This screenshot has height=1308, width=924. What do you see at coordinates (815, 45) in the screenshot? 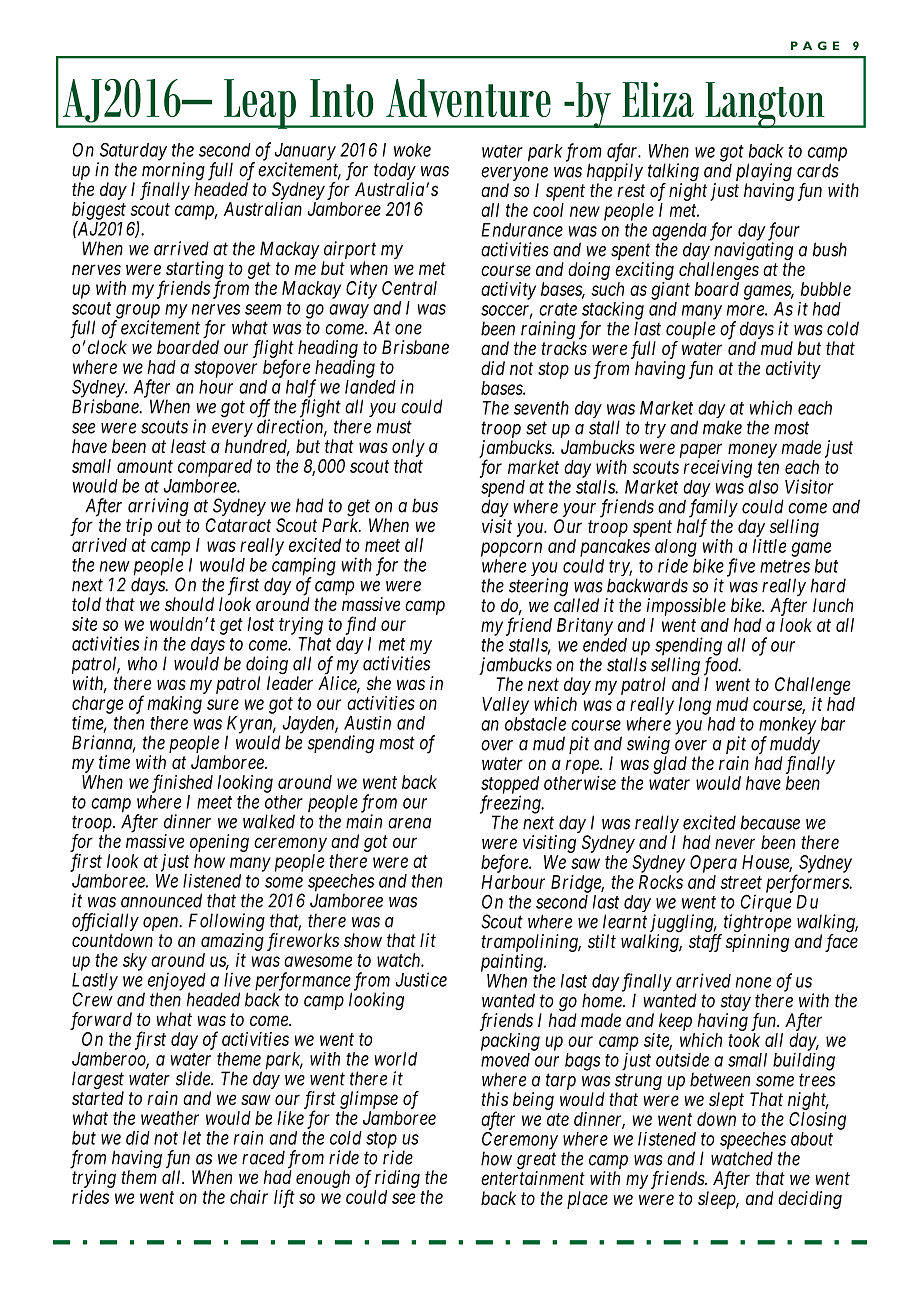
I see `PAGE` at bounding box center [815, 45].
